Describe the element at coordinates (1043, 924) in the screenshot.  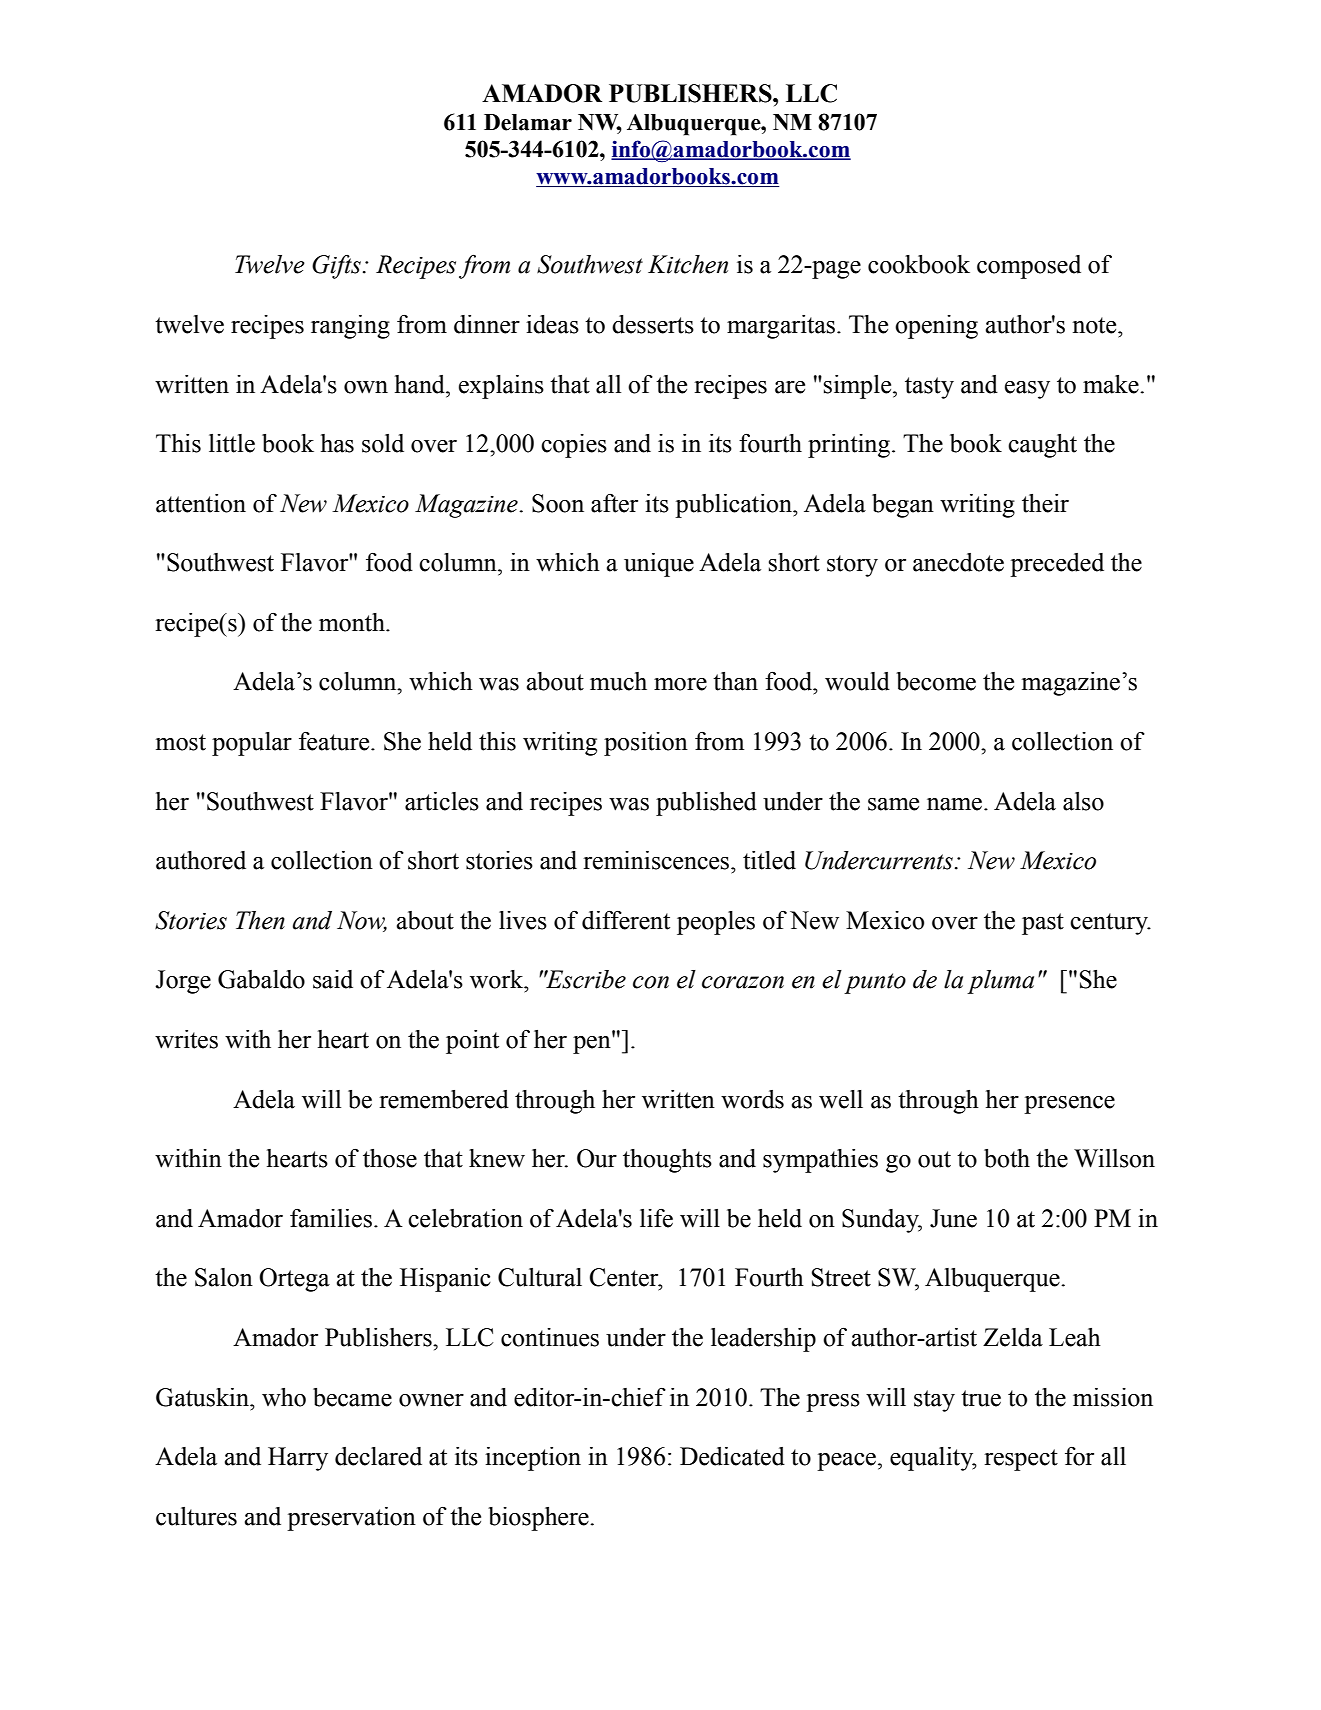
I see `past` at that location.
